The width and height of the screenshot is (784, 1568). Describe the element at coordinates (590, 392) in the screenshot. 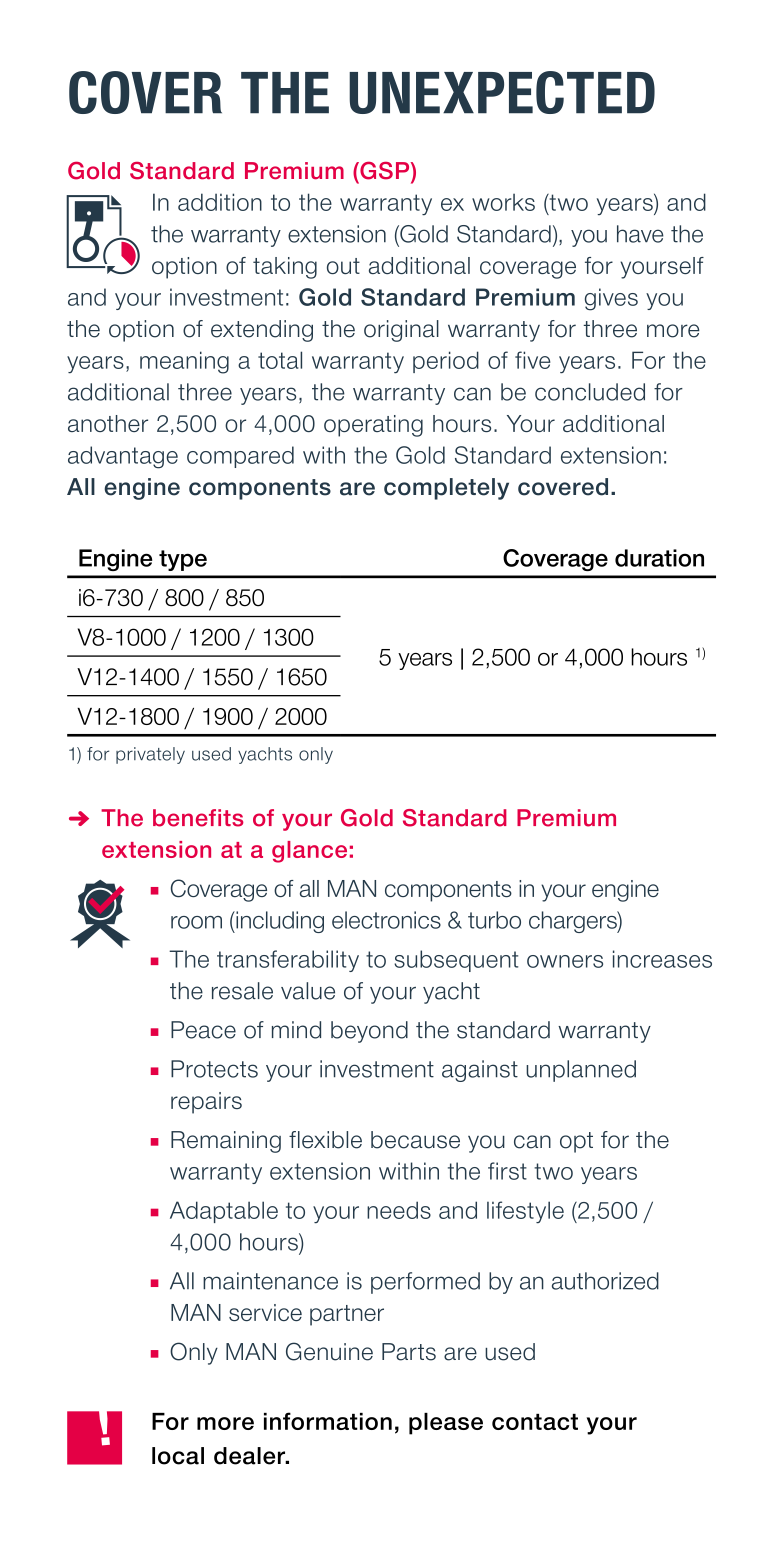

I see `concluded` at that location.
